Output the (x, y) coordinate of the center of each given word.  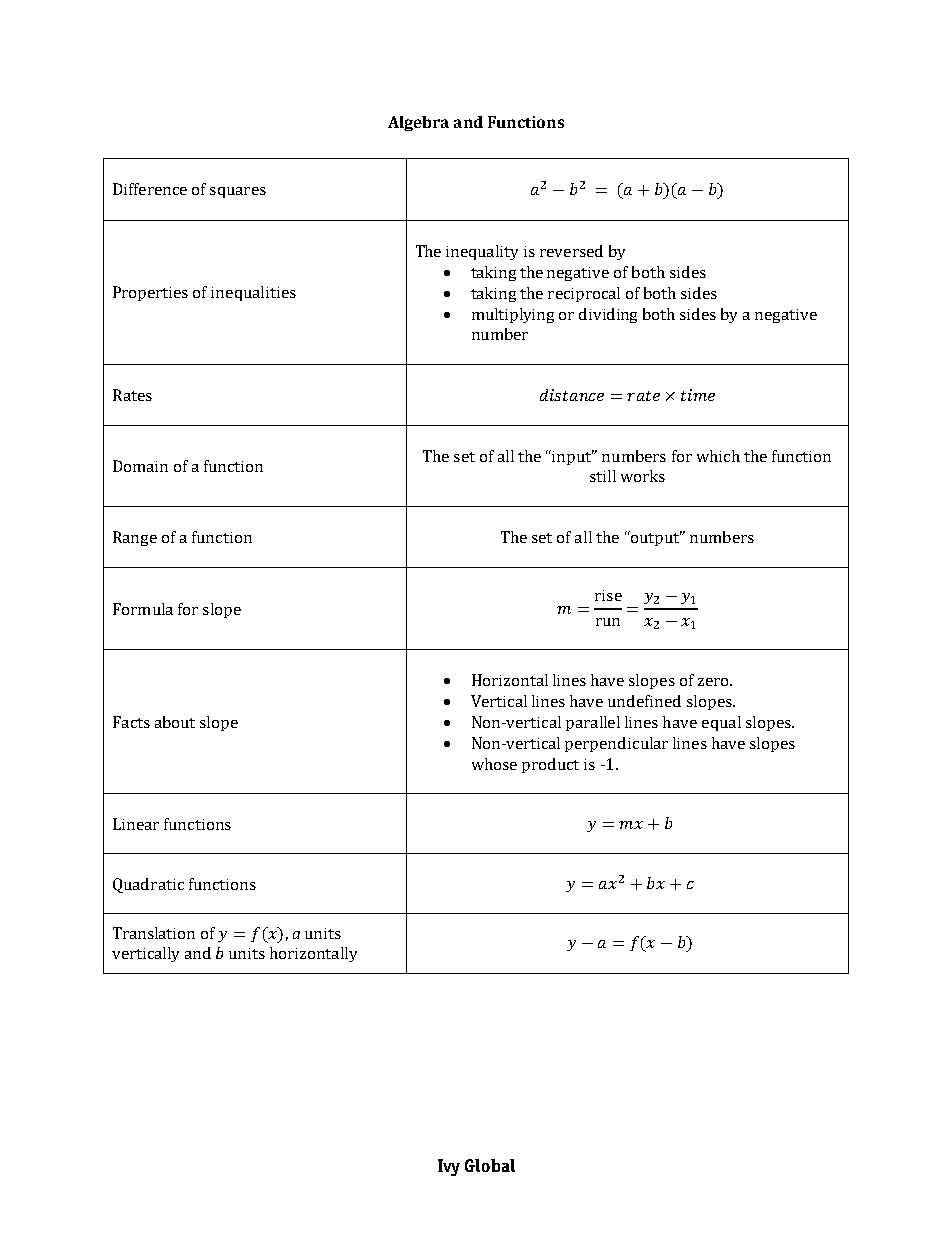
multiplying (513, 315)
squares (238, 192)
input (572, 457)
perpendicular (616, 744)
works (643, 476)
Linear (136, 824)
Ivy (449, 1167)
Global (490, 1165)
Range (135, 538)
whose (494, 764)
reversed (571, 251)
